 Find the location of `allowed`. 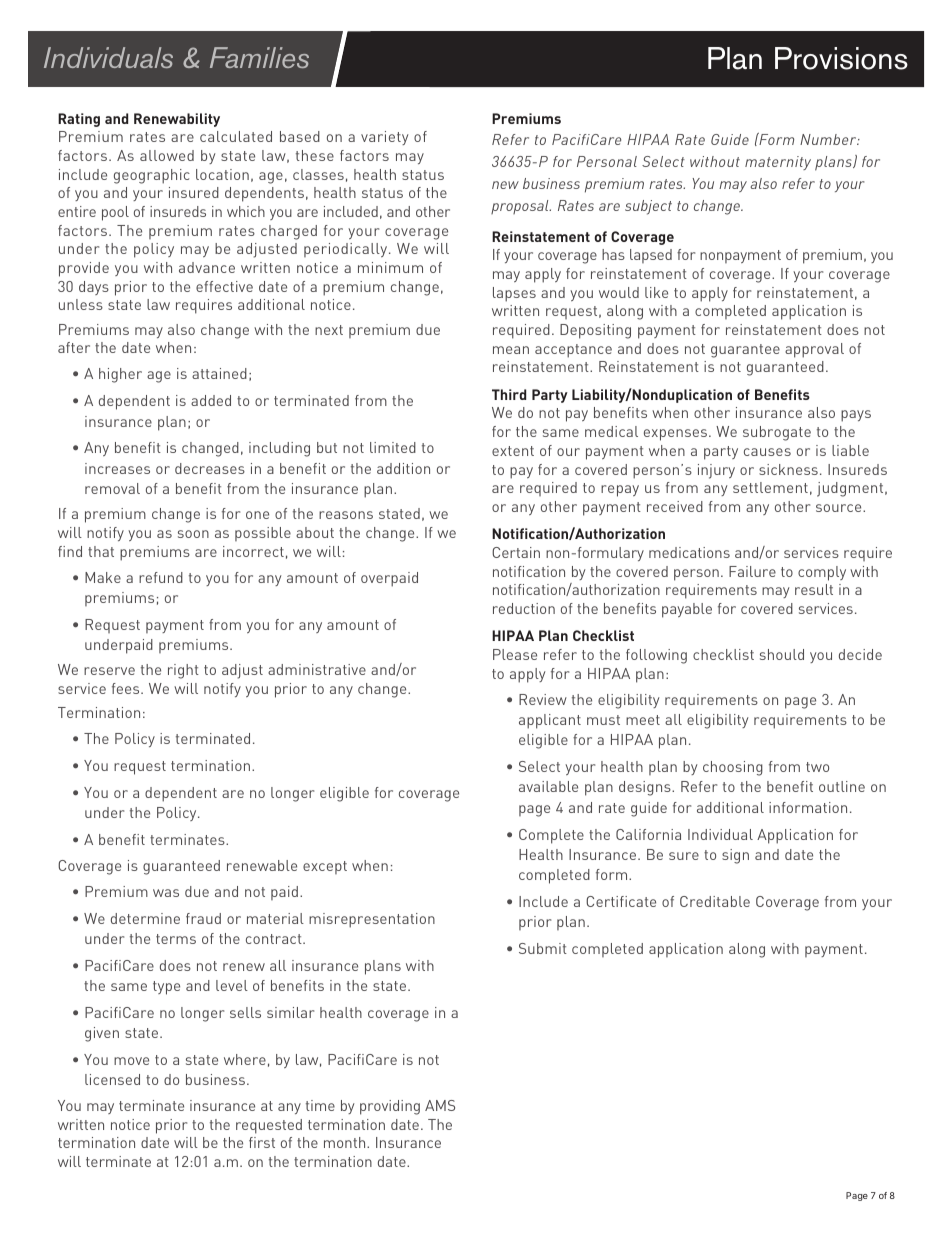

allowed is located at coordinates (167, 155).
